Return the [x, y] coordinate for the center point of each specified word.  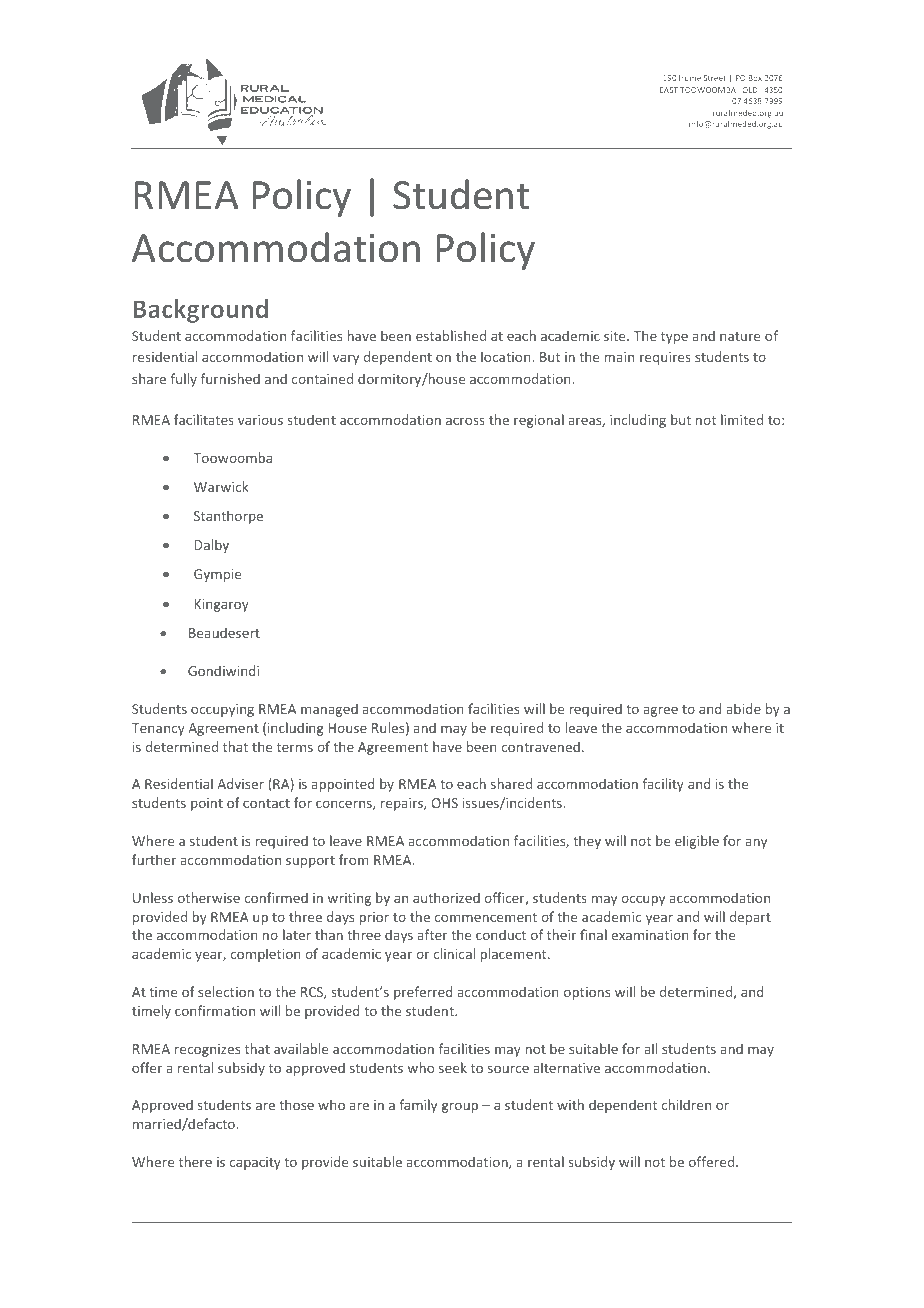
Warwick [221, 486]
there [195, 1161]
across [465, 421]
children [686, 1104]
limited [742, 419]
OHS [445, 803]
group [460, 1107]
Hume [690, 78]
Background [201, 311]
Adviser [240, 783]
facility [663, 785]
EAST [669, 90]
